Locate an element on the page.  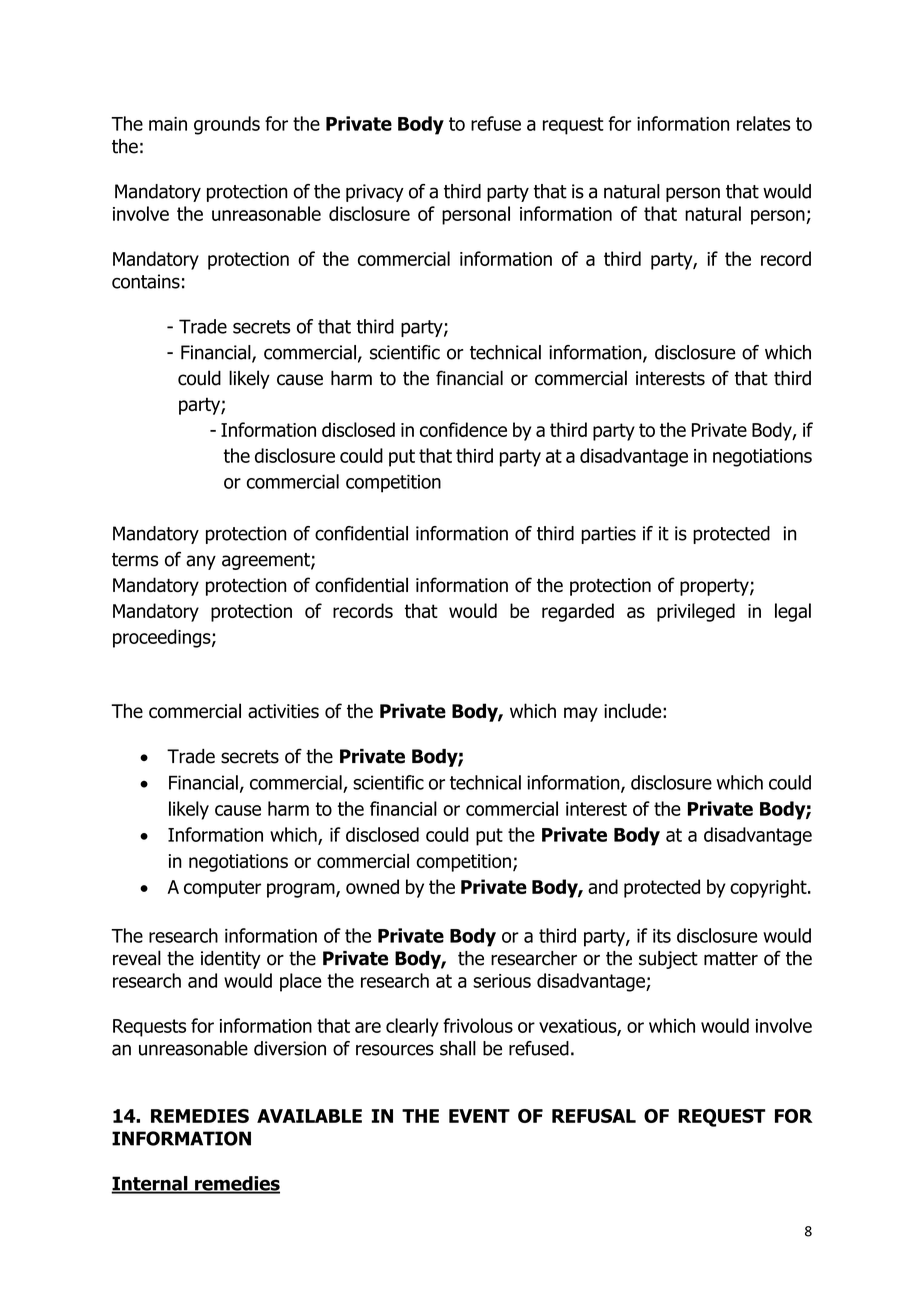
owned is located at coordinates (372, 886).
